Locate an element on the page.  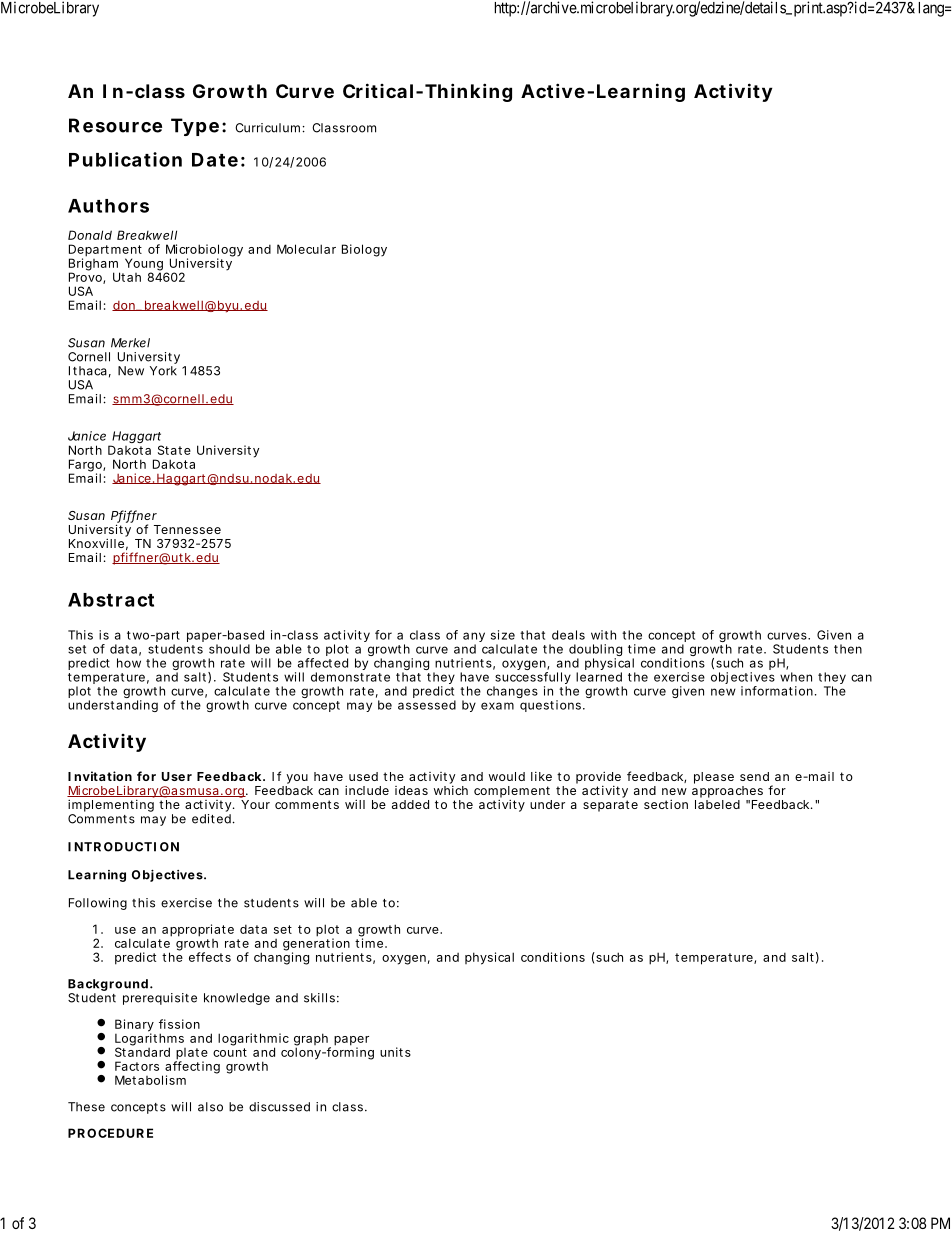
Date is located at coordinates (215, 160).
